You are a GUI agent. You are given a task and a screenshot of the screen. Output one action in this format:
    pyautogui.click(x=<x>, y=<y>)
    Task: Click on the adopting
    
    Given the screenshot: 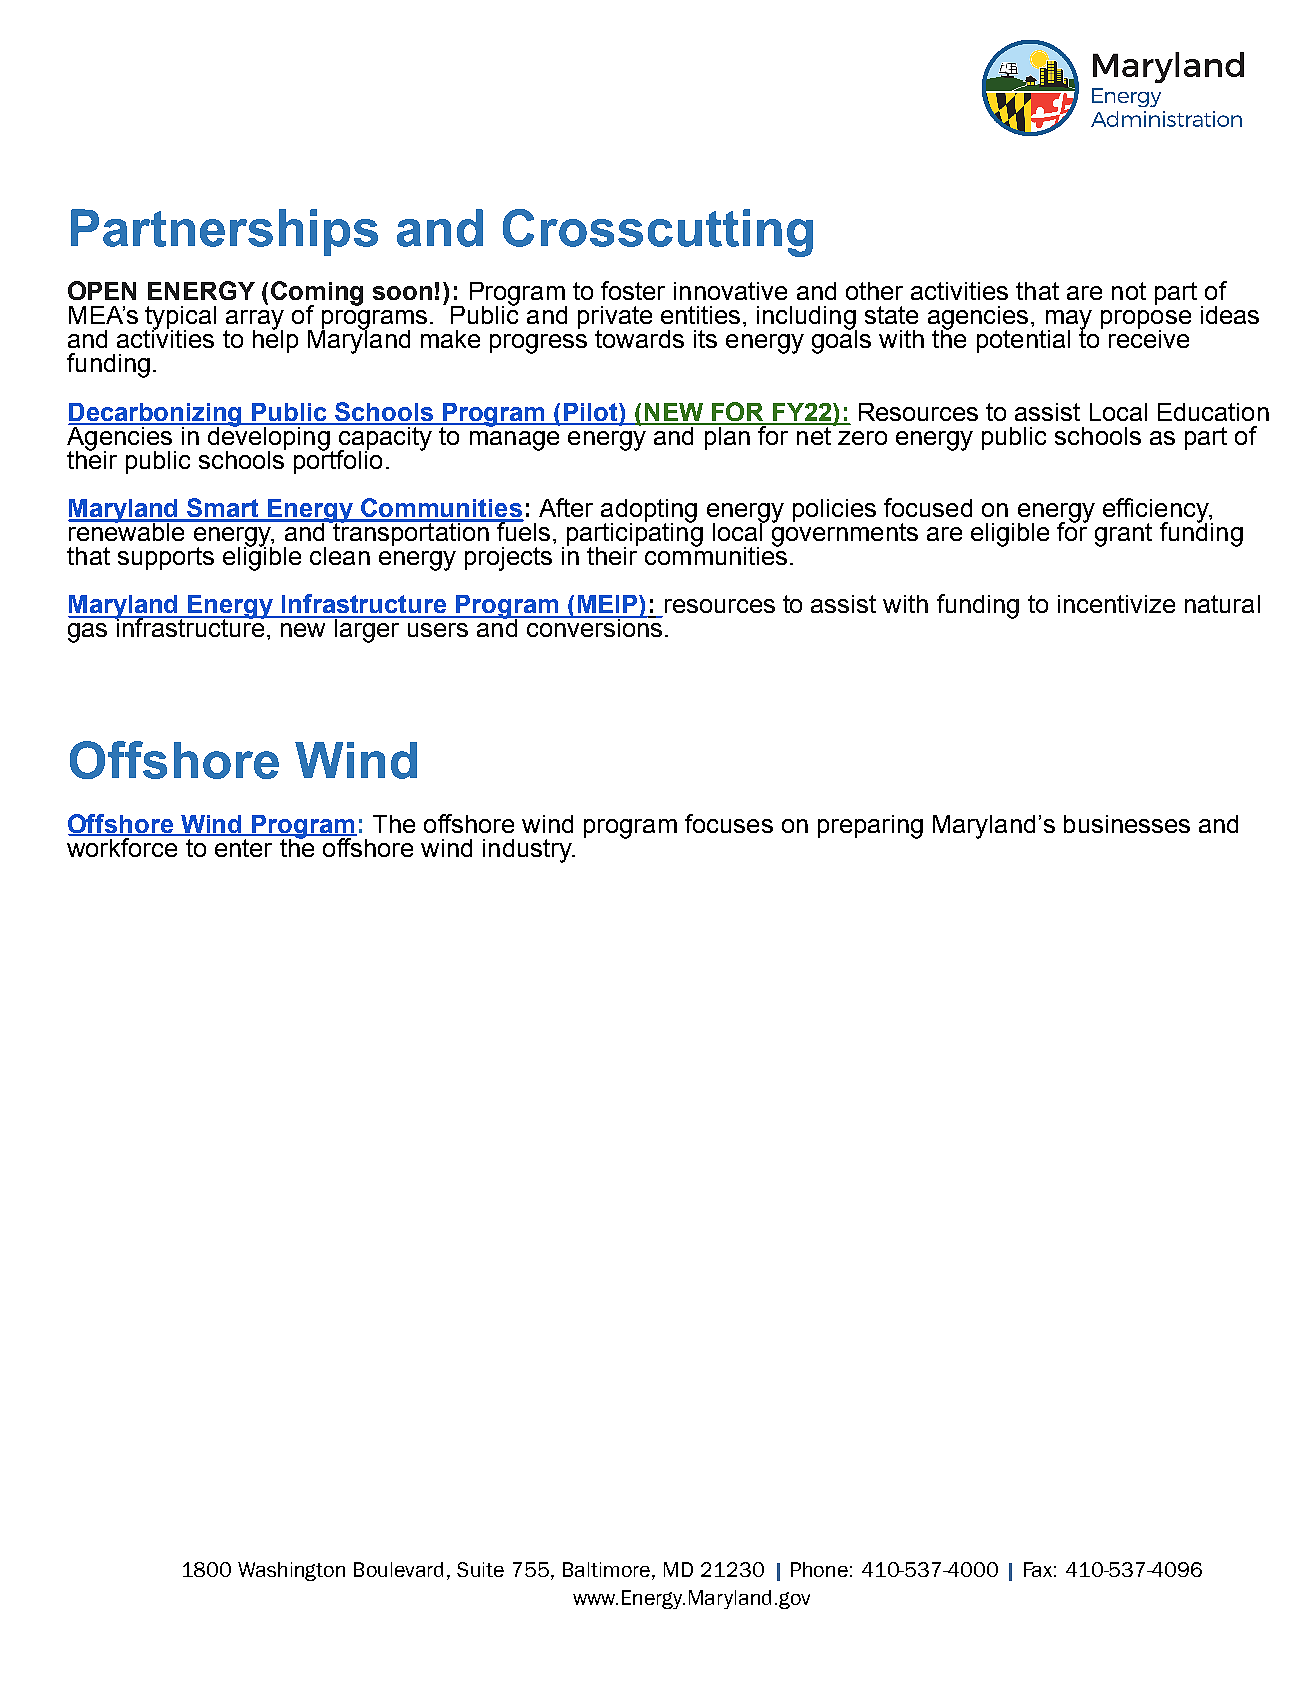 What is the action you would take?
    pyautogui.click(x=649, y=512)
